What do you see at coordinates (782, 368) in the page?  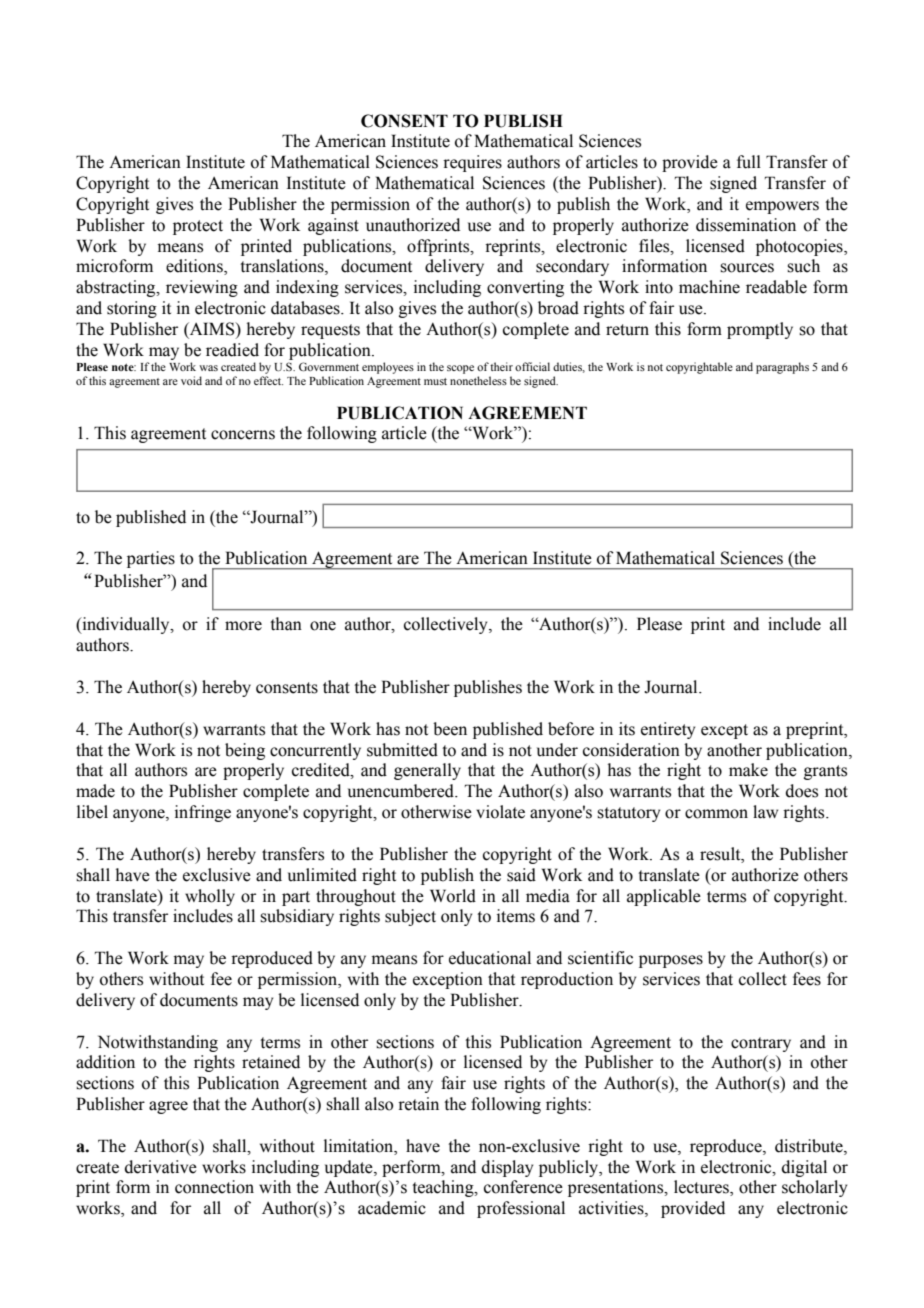 I see `paragraphs` at bounding box center [782, 368].
